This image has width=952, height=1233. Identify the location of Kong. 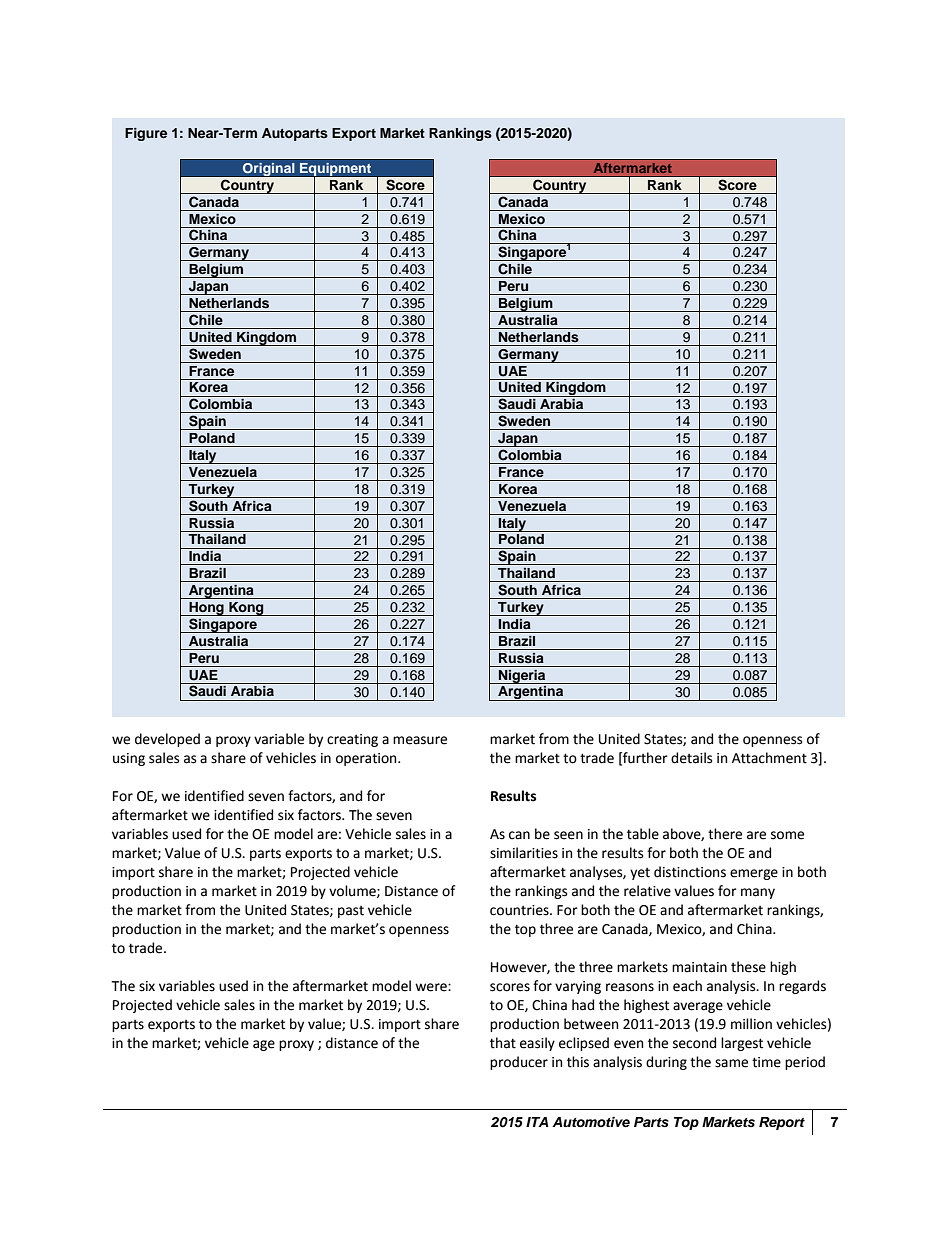
(246, 609).
